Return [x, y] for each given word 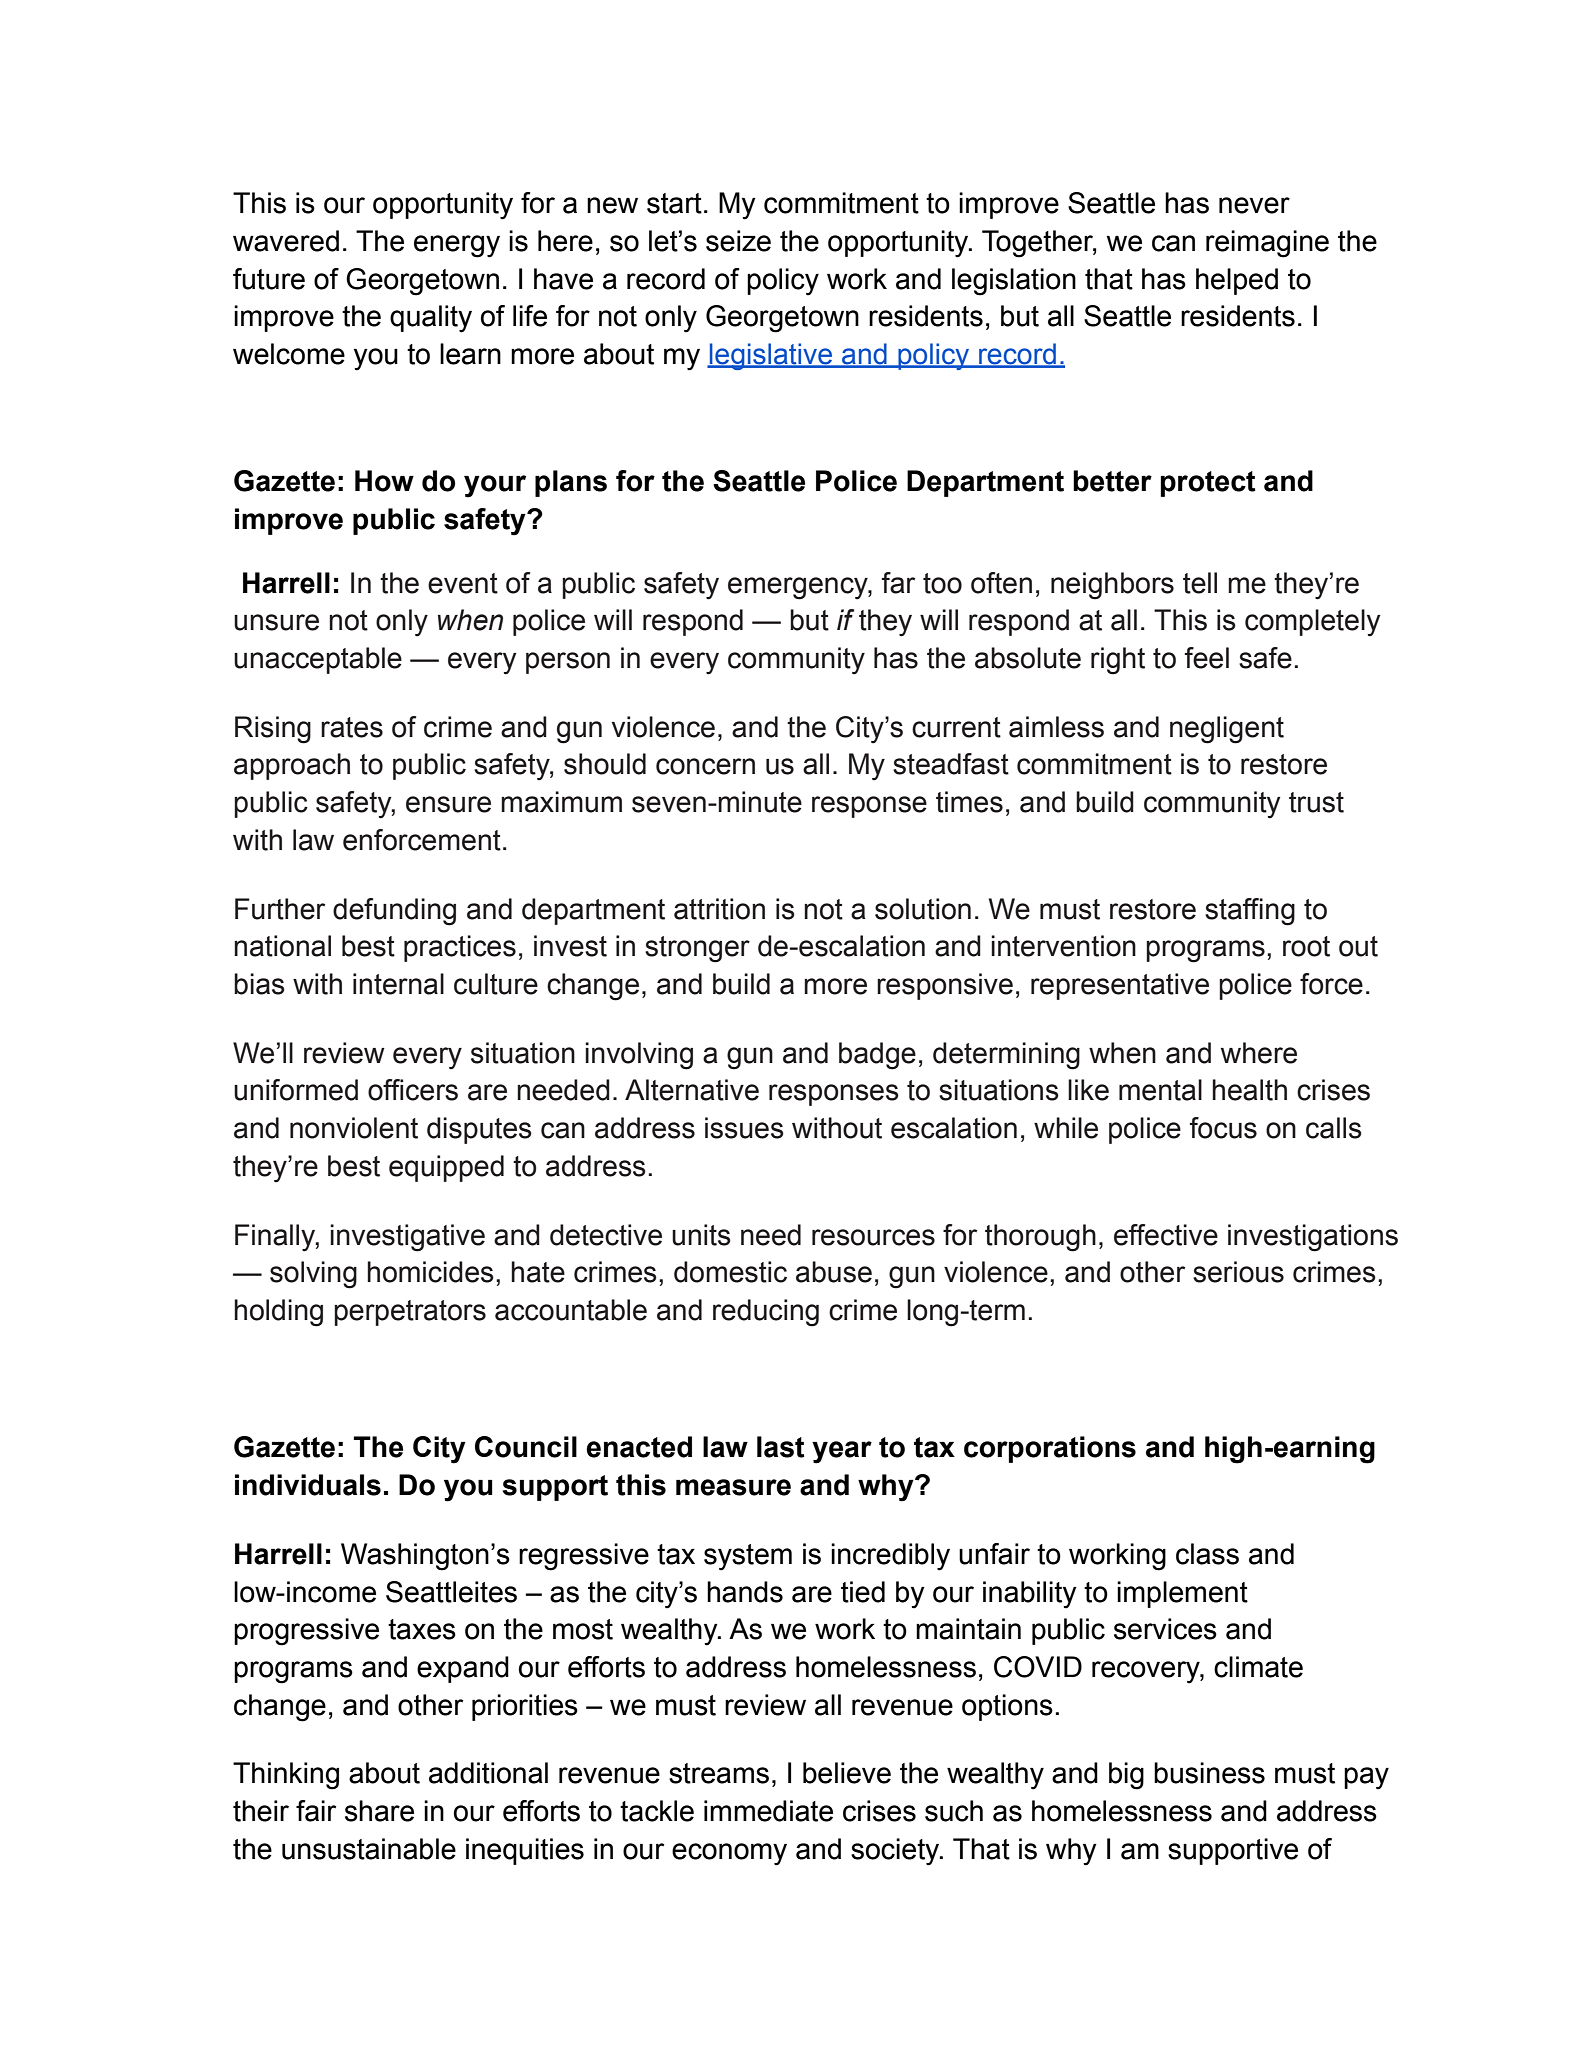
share [379, 1811]
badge [877, 1056]
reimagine [1267, 244]
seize [738, 241]
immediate [768, 1811]
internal [398, 984]
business [1209, 1773]
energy [457, 246]
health [1249, 1090]
